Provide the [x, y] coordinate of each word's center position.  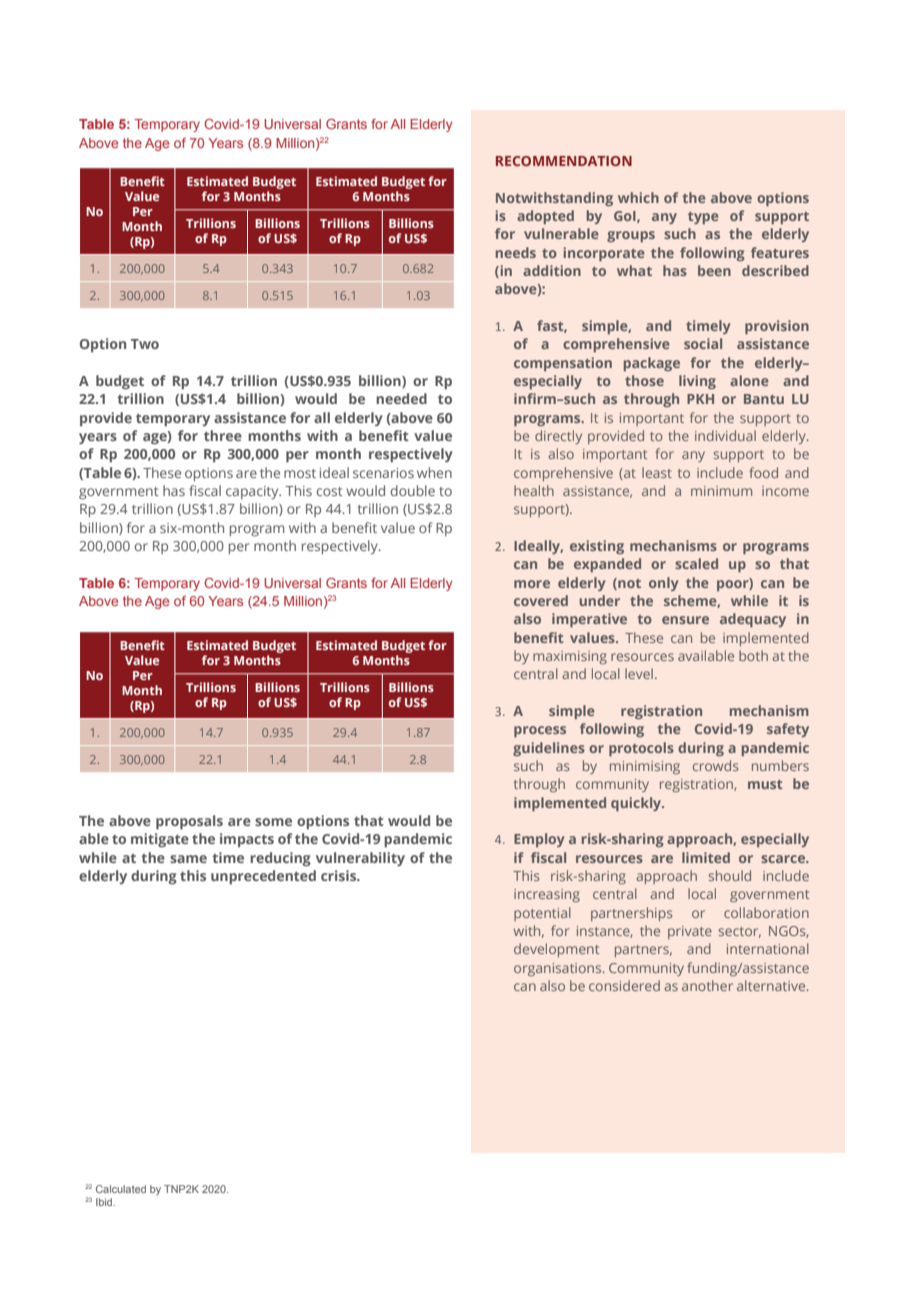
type [703, 218]
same [188, 859]
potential [542, 914]
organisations [559, 969]
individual [725, 435]
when [434, 472]
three [223, 435]
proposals [189, 822]
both [753, 655]
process [540, 731]
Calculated [121, 1189]
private [690, 932]
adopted [545, 217]
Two [145, 344]
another [707, 985]
